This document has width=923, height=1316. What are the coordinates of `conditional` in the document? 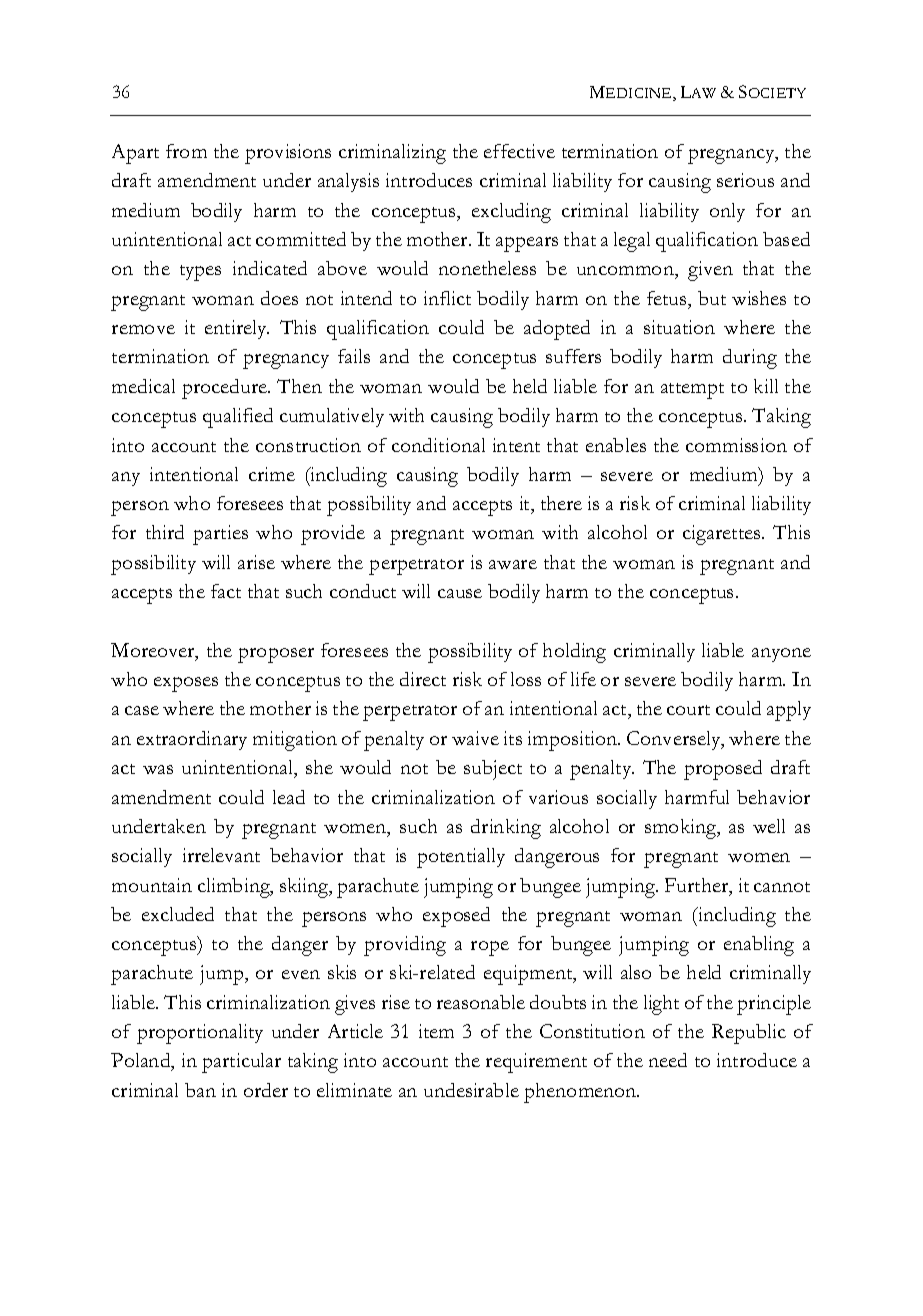 It's located at (438, 445).
